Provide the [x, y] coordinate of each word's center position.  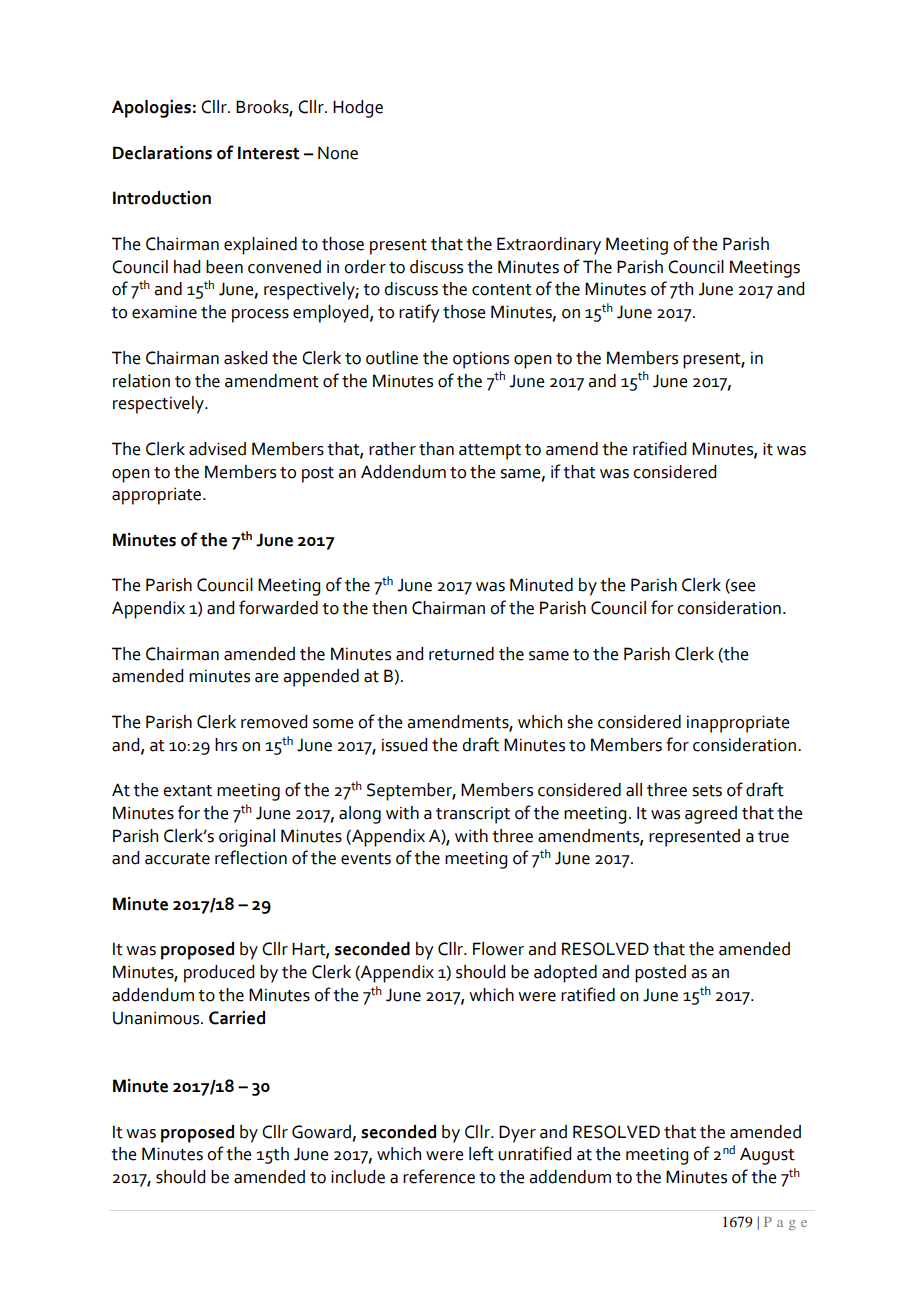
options [481, 360]
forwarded [278, 607]
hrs [226, 745]
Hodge [358, 109]
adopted [565, 974]
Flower [498, 949]
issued [404, 745]
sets [707, 791]
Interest [269, 153]
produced [219, 974]
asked [245, 358]
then [389, 608]
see [742, 588]
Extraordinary [549, 246]
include [358, 1177]
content [502, 290]
